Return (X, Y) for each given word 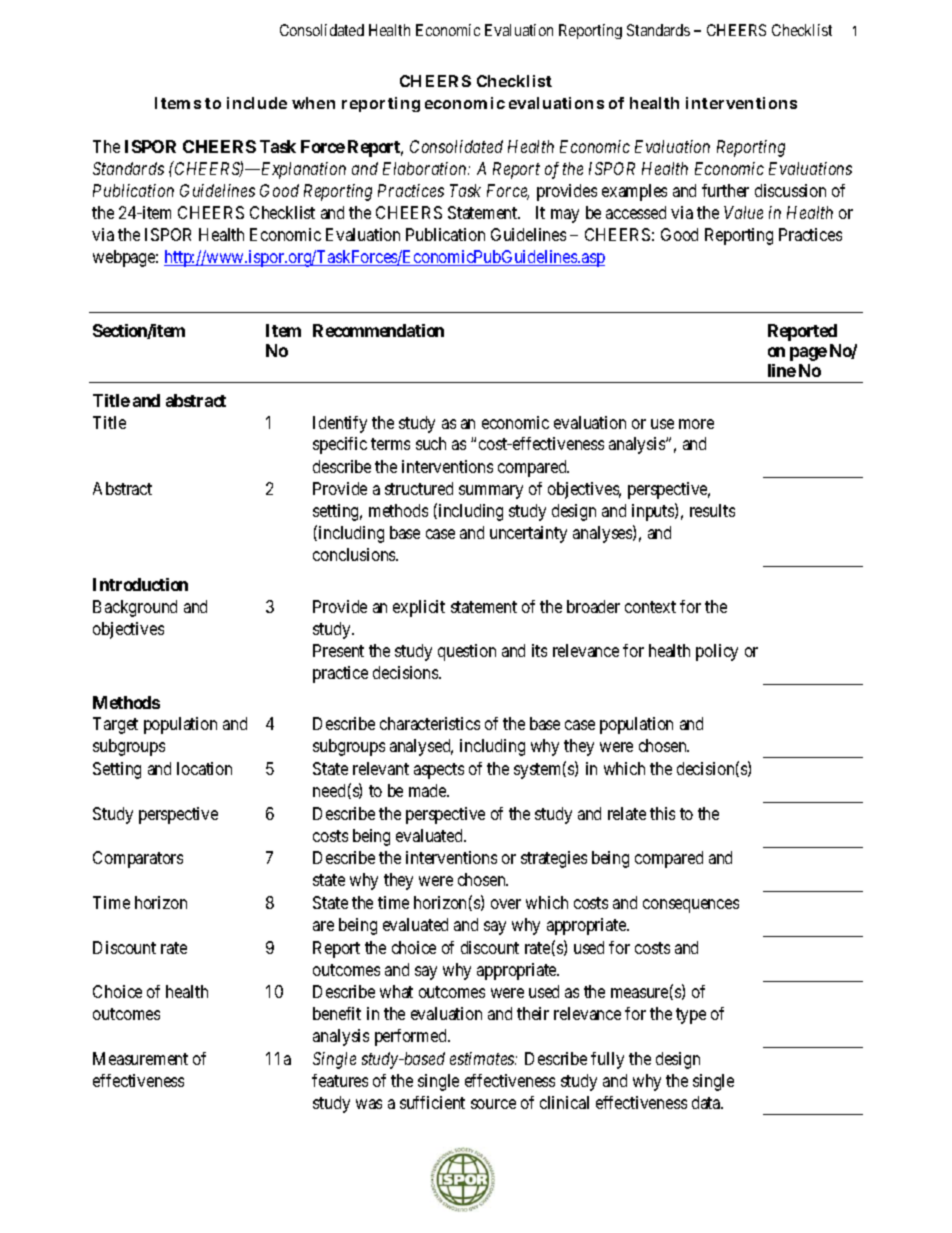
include (257, 103)
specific (340, 445)
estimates (483, 1058)
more (696, 424)
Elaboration (426, 168)
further (725, 190)
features (340, 1080)
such (431, 443)
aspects (439, 771)
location (204, 768)
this (662, 813)
